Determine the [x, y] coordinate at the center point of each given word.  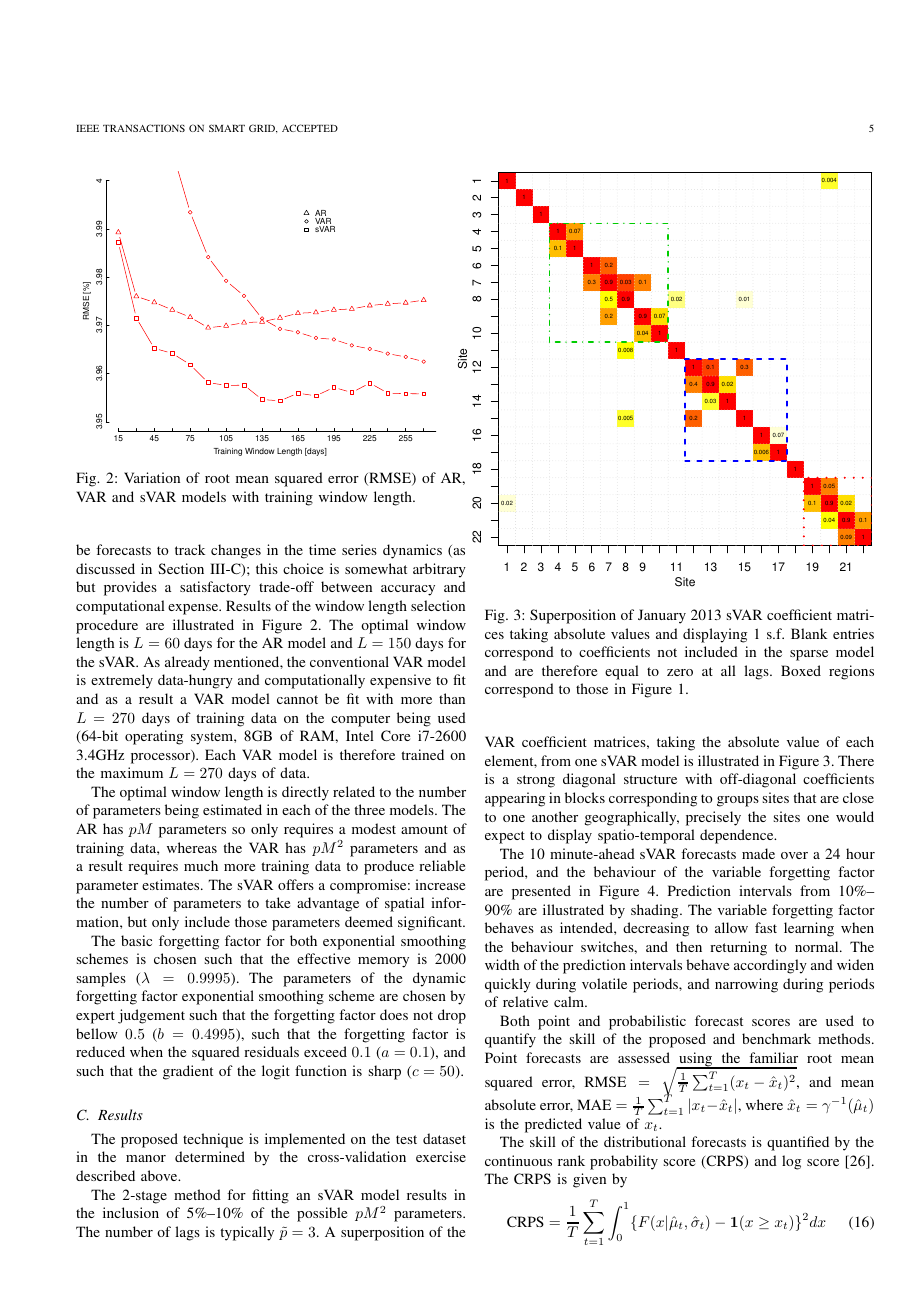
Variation [152, 477]
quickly [508, 985]
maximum [132, 772]
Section [181, 568]
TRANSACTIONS [144, 128]
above [160, 1175]
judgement [151, 1016]
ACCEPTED [310, 128]
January [662, 616]
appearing [515, 799]
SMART [227, 128]
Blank [809, 633]
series [359, 549]
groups [738, 801]
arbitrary [439, 570]
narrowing [746, 985]
